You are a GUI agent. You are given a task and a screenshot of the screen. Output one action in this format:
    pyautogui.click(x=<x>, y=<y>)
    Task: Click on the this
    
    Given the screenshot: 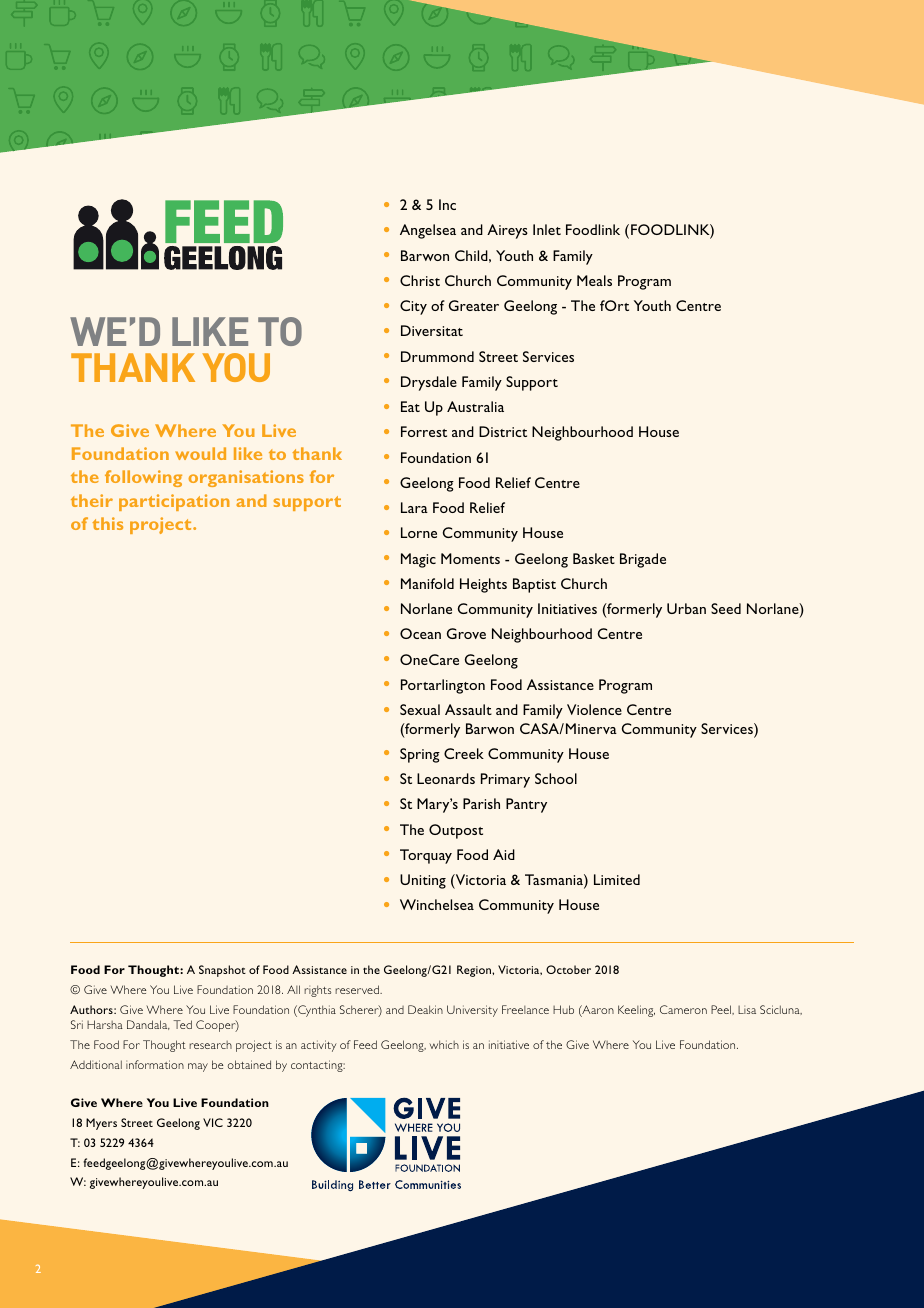 What is the action you would take?
    pyautogui.click(x=107, y=523)
